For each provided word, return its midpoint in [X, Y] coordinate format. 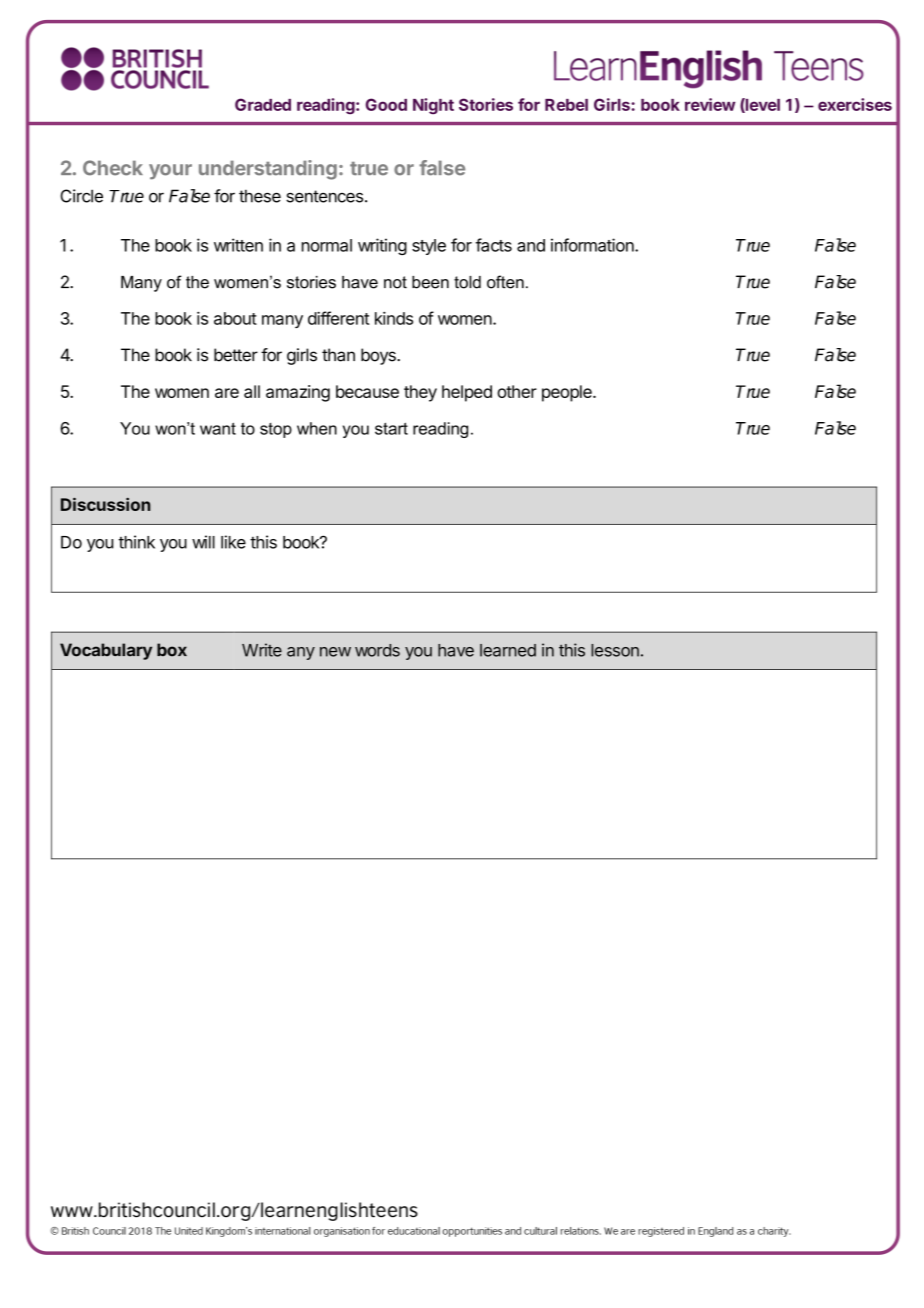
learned [508, 650]
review [710, 104]
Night [433, 106]
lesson [615, 650]
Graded [263, 104]
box [172, 650]
